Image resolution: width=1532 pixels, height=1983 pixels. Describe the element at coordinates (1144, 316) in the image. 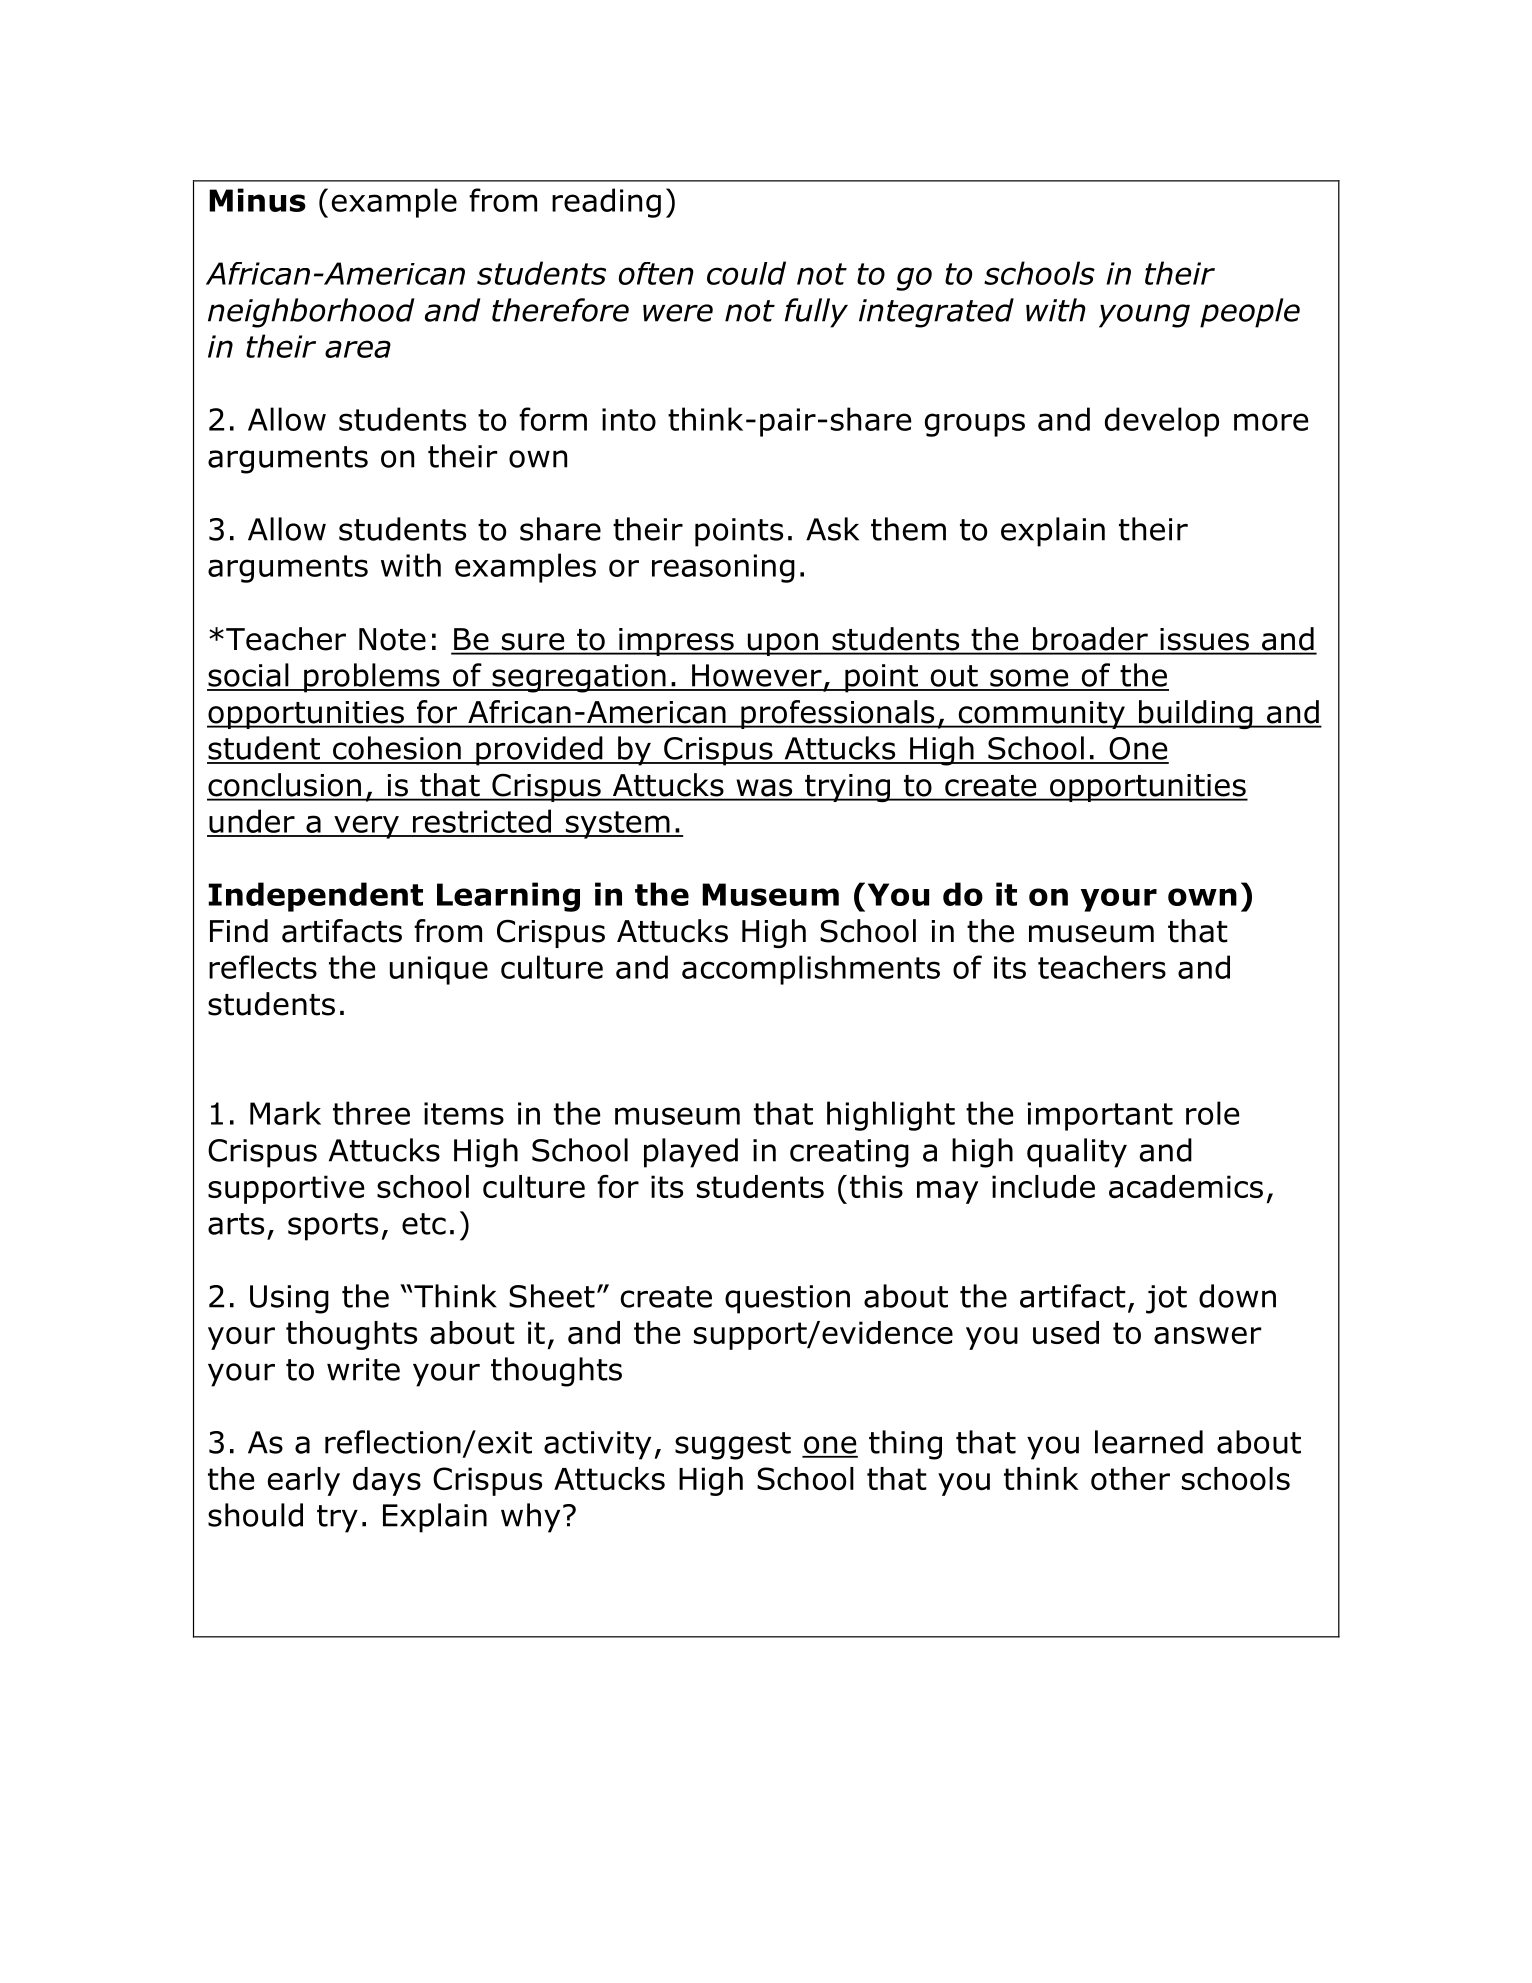

I see `young` at that location.
